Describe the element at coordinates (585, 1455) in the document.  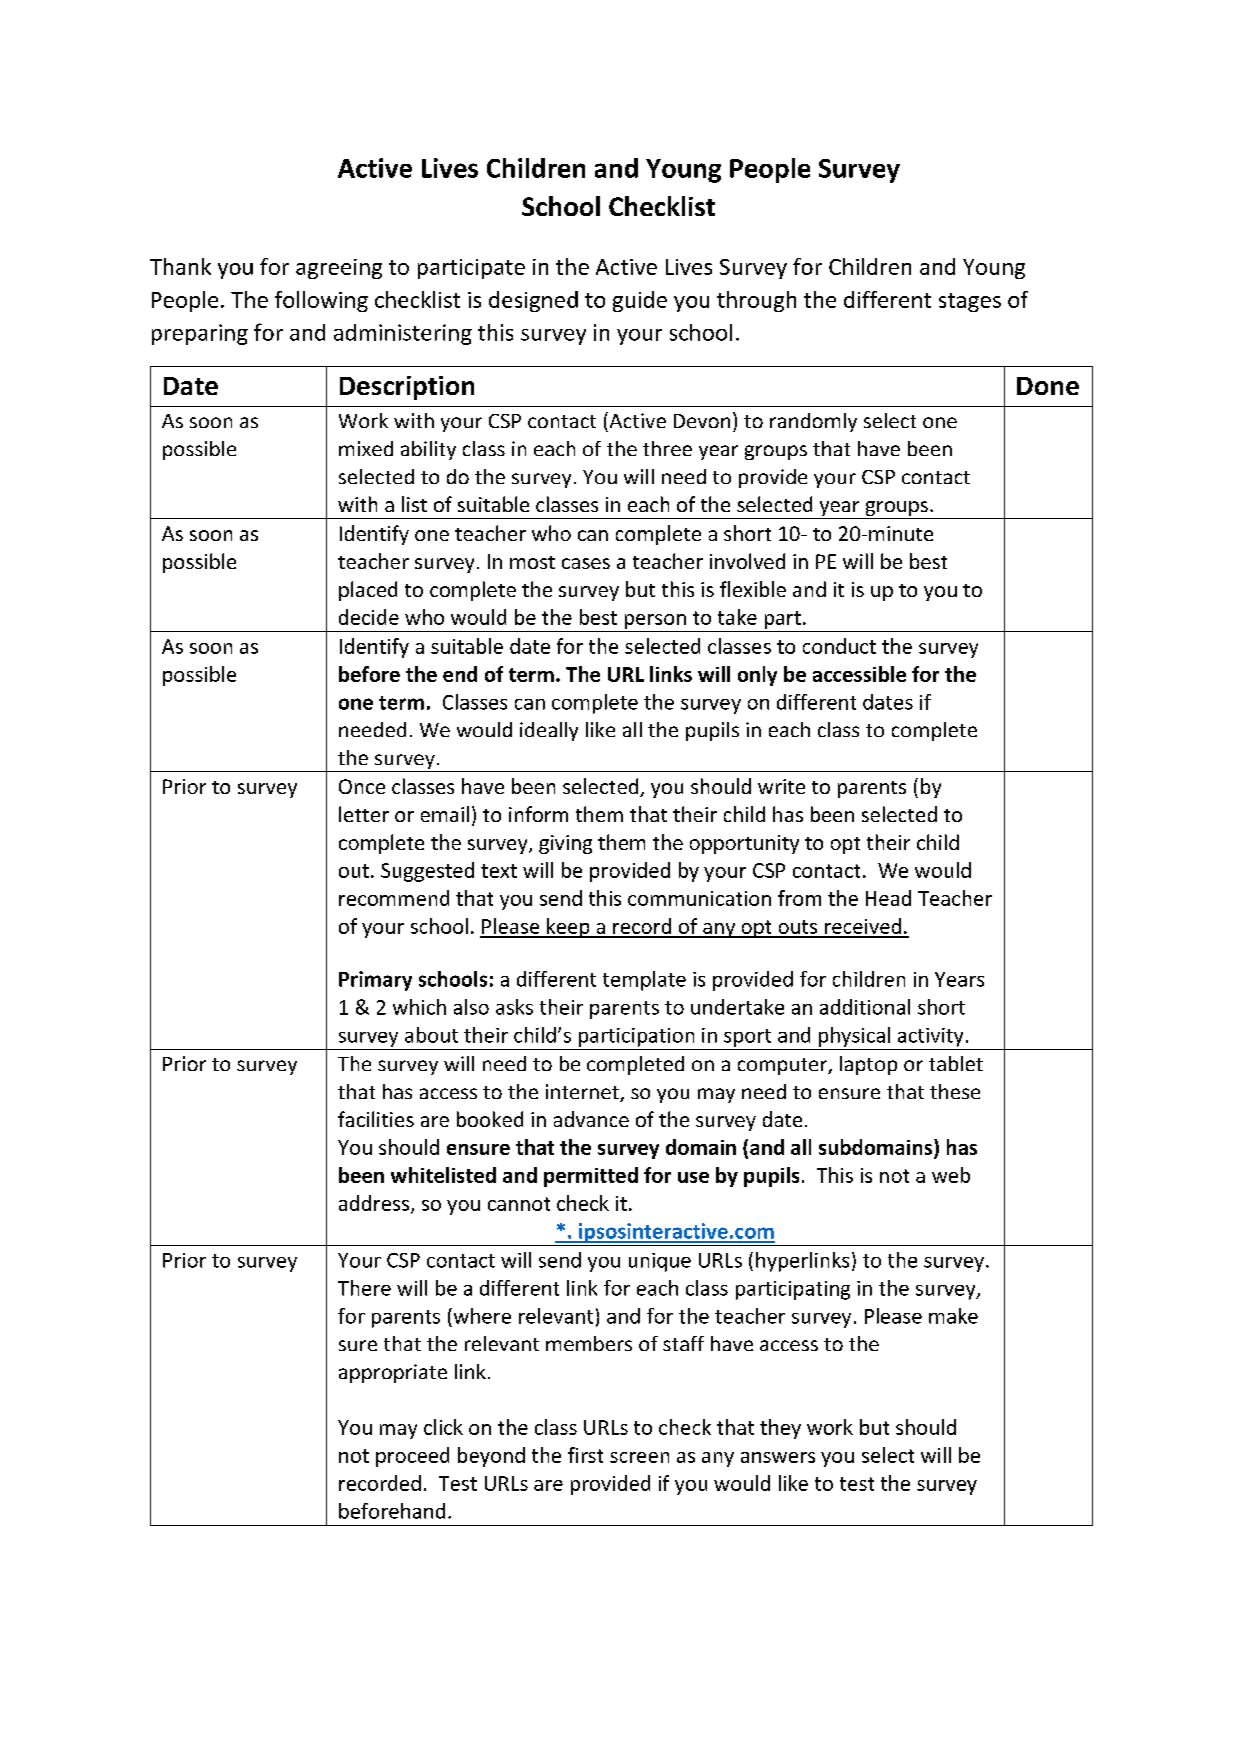
I see `first` at that location.
